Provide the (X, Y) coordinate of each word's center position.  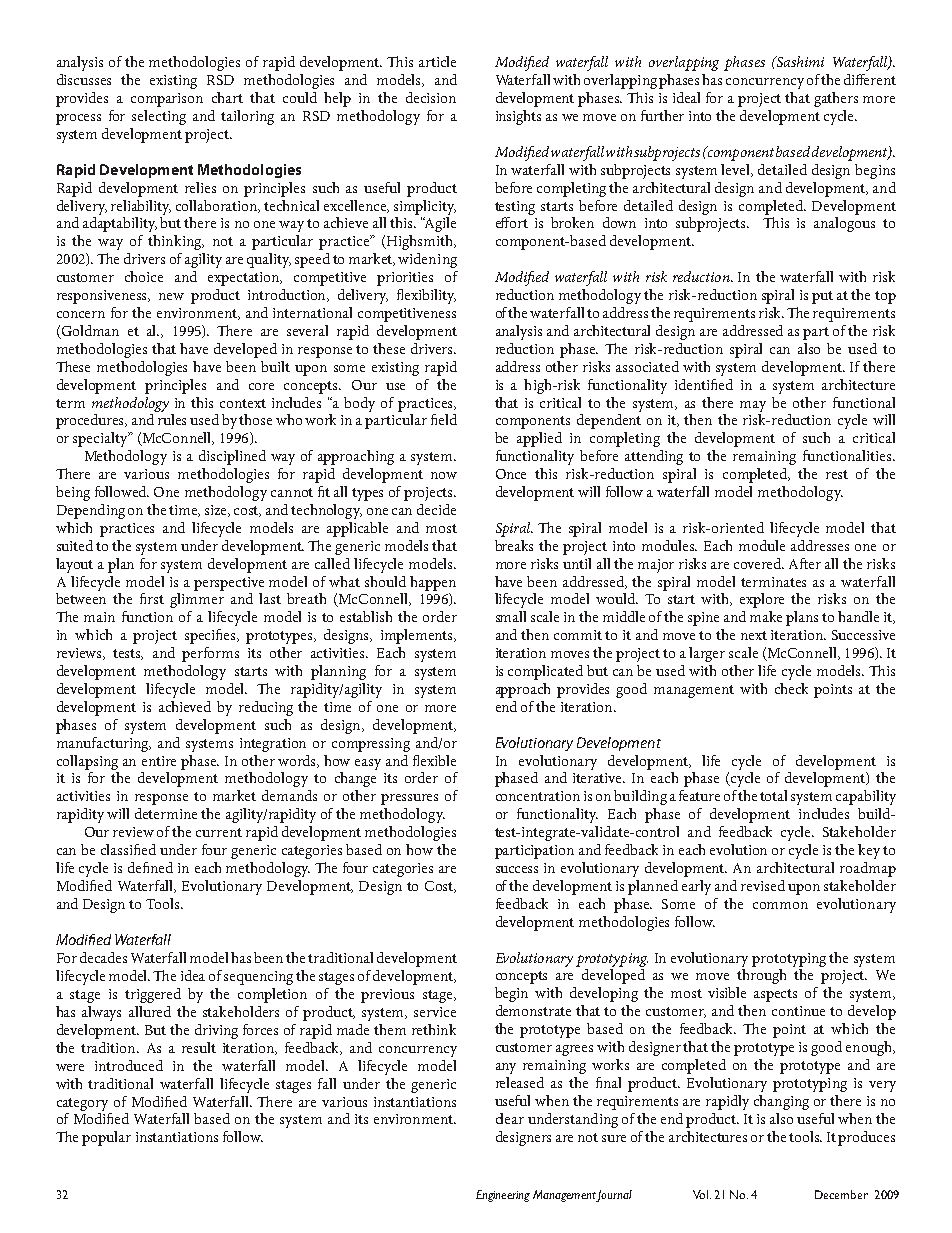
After (805, 563)
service (435, 1012)
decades (103, 957)
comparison (167, 100)
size (217, 511)
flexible (434, 760)
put (822, 297)
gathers (836, 99)
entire (159, 761)
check (791, 688)
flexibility (426, 296)
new (171, 296)
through (761, 976)
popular (106, 1138)
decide (436, 509)
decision (431, 97)
